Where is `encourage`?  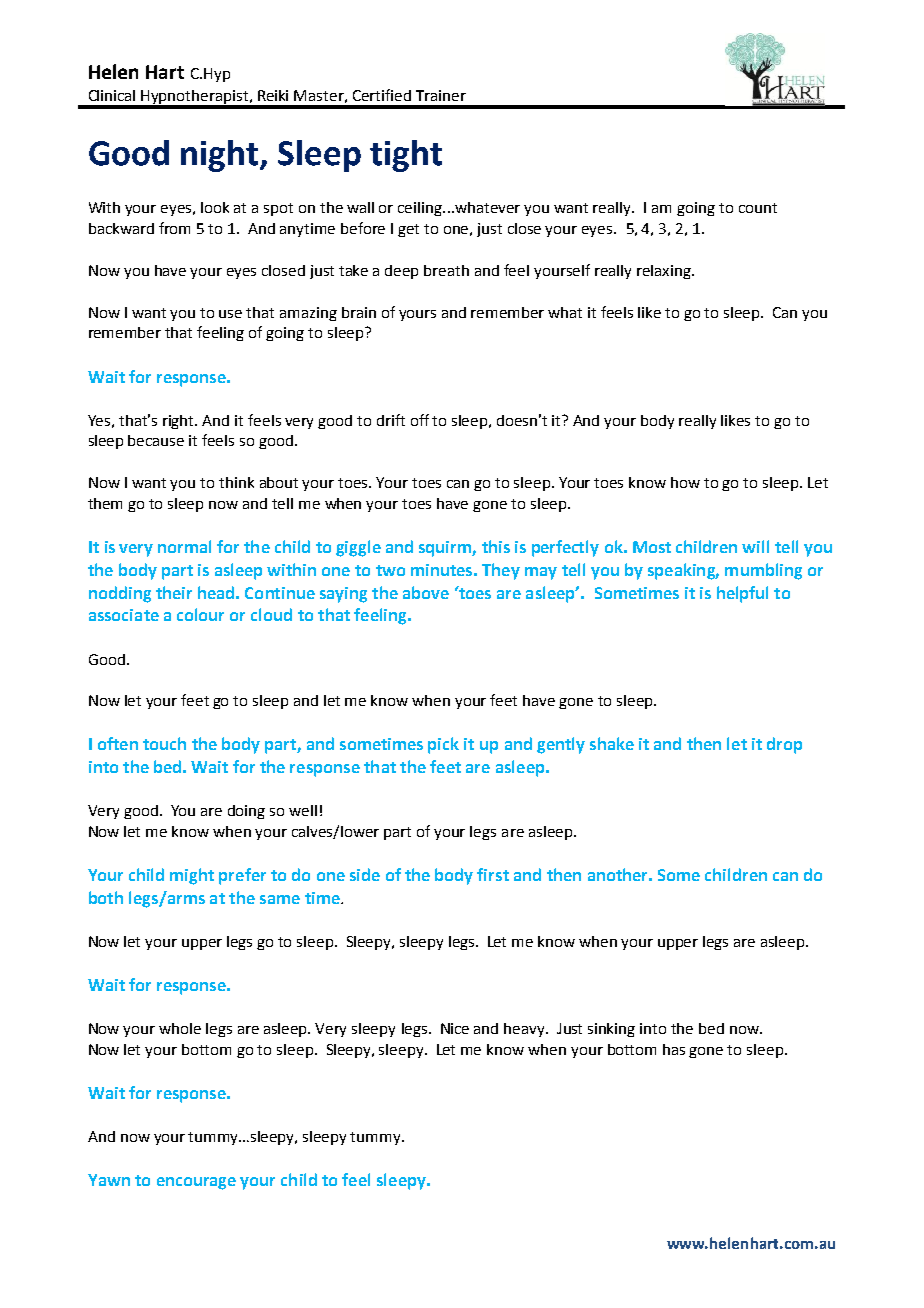
encourage is located at coordinates (196, 1183).
